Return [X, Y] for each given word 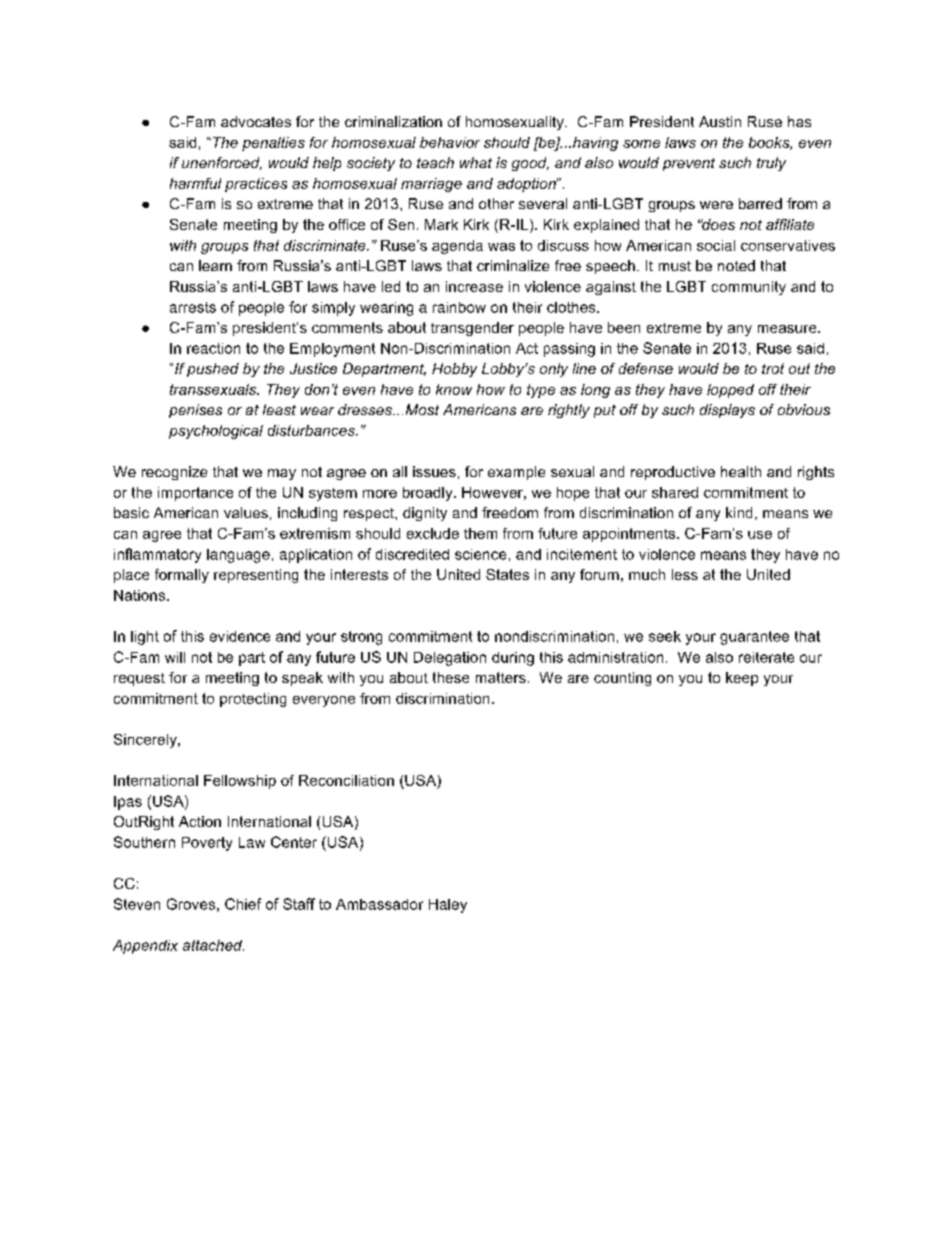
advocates [256, 121]
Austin [720, 121]
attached [213, 945]
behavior [450, 142]
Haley [448, 906]
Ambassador [379, 904]
